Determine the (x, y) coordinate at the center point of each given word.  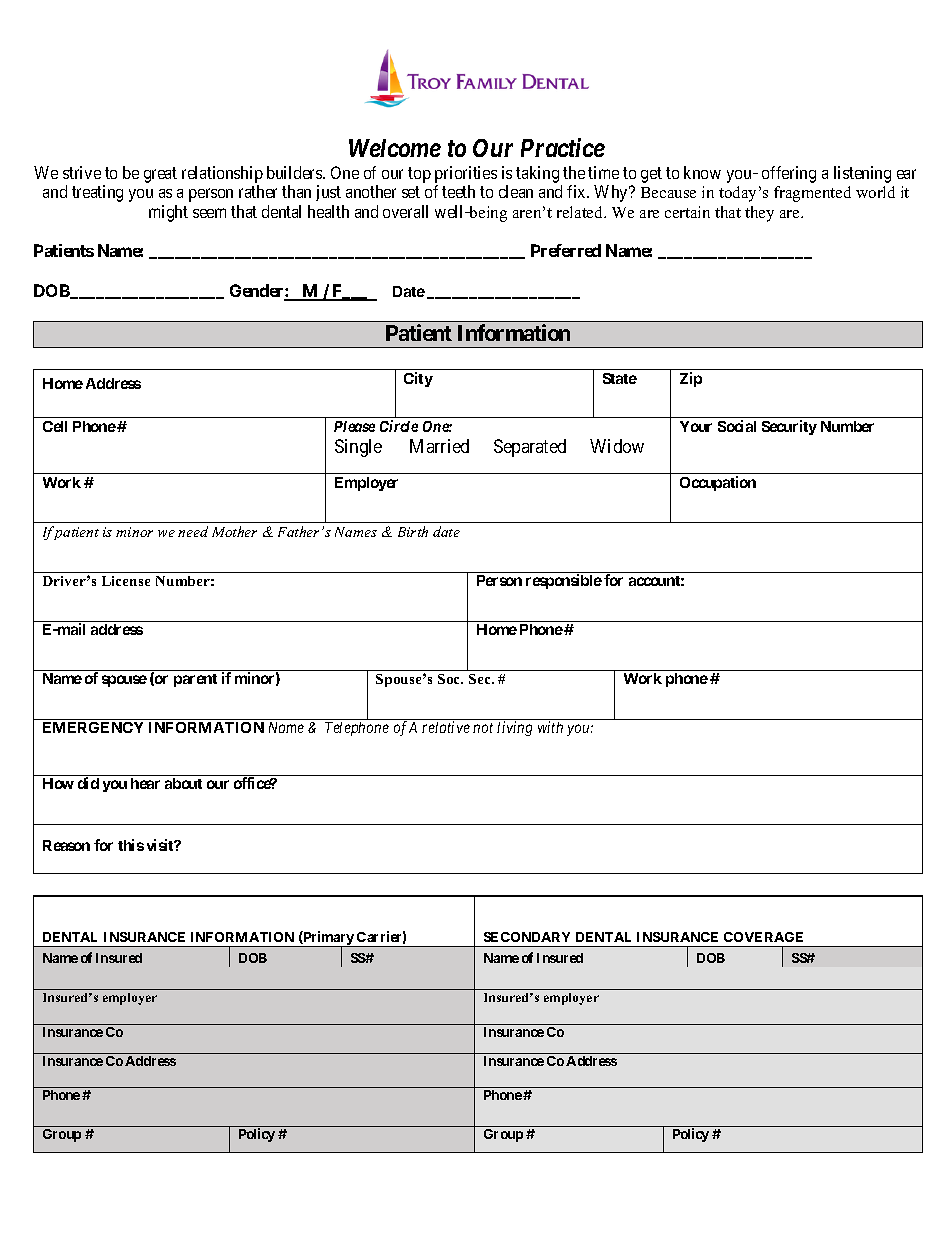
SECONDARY (527, 937)
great (160, 175)
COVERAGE (763, 937)
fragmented (812, 194)
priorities (466, 174)
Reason (66, 845)
